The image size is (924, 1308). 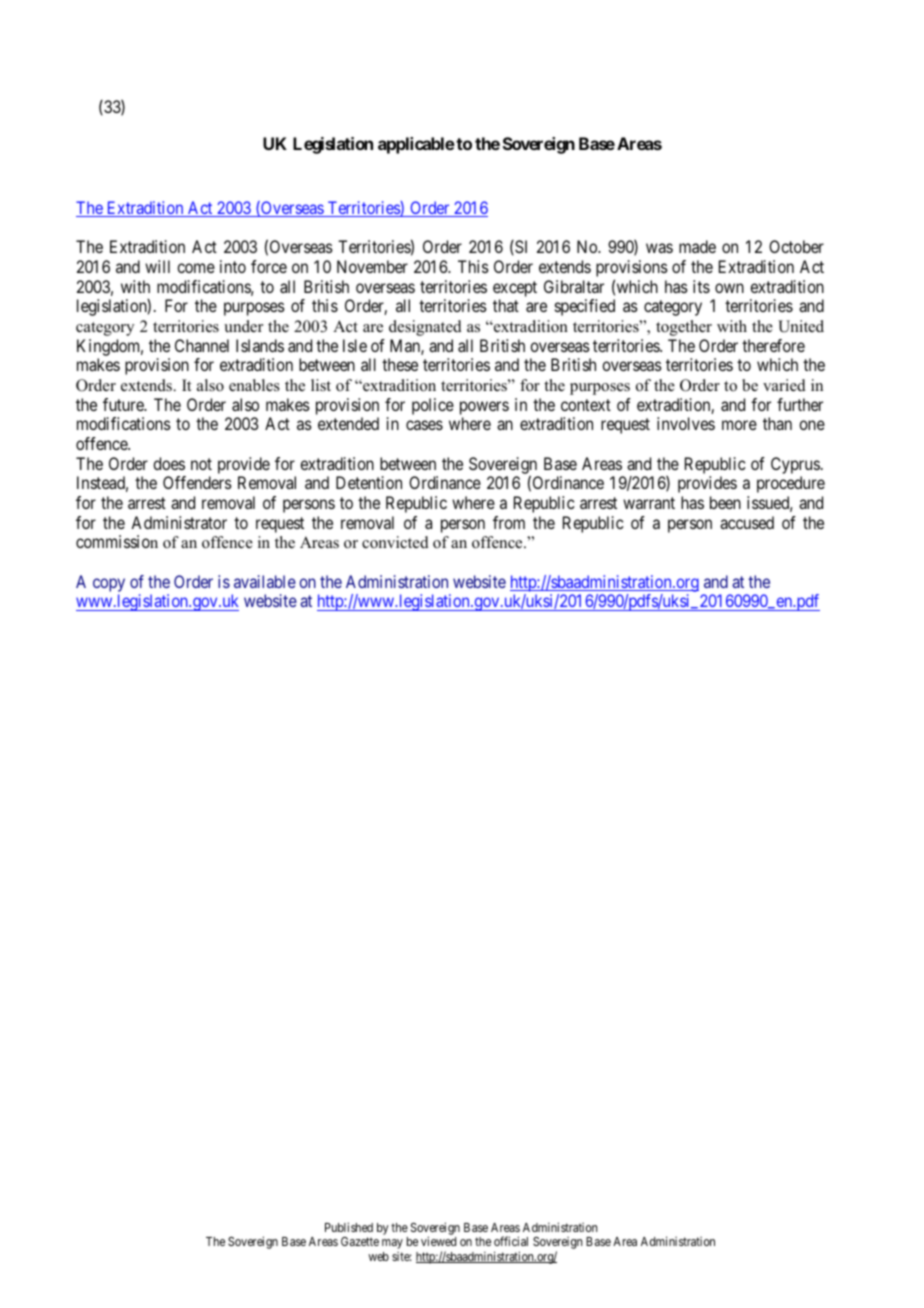 I want to click on available, so click(x=265, y=581).
